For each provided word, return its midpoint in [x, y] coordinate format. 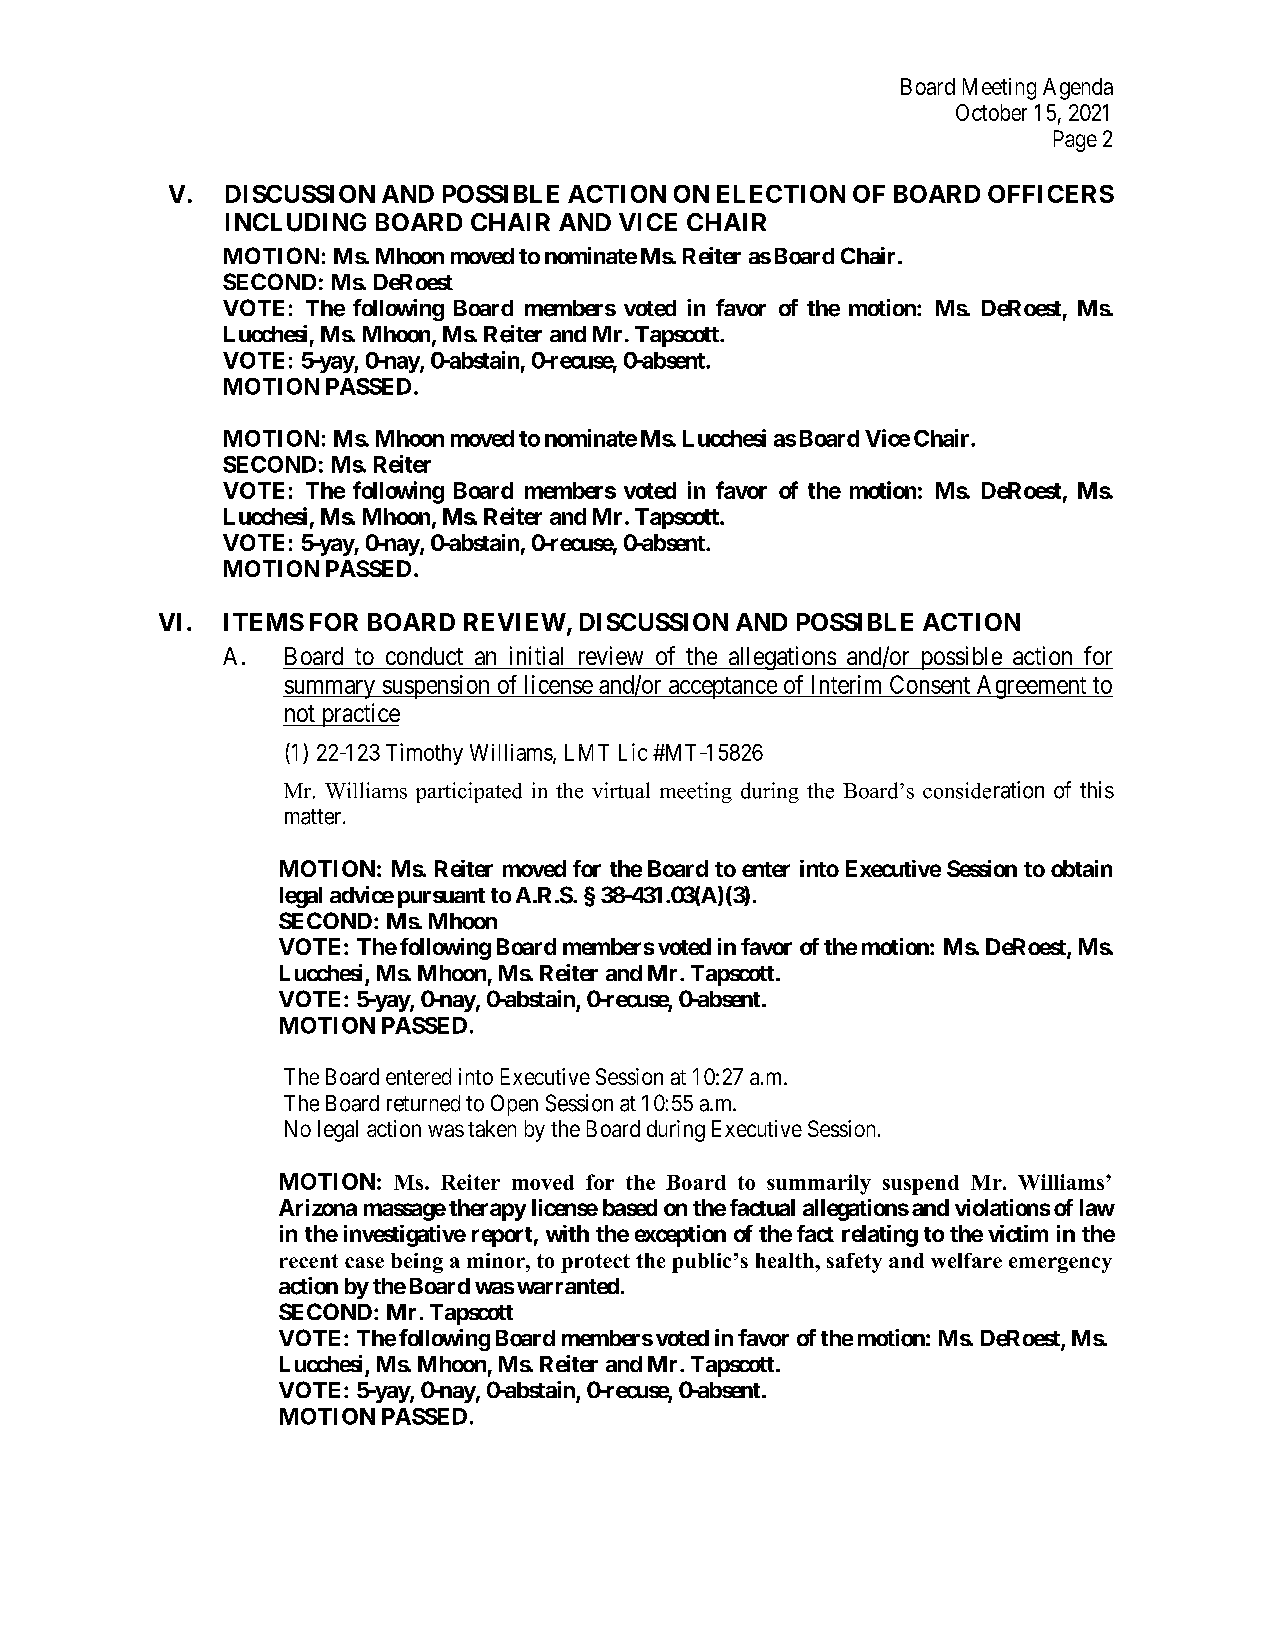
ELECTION [781, 194]
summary [330, 689]
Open [514, 1105]
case [364, 1262]
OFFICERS [1051, 194]
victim [1018, 1233]
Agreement [1031, 687]
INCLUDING [296, 222]
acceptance [722, 688]
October [991, 112]
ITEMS [264, 622]
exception [680, 1236]
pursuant [441, 898]
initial [536, 655]
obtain [1081, 868]
